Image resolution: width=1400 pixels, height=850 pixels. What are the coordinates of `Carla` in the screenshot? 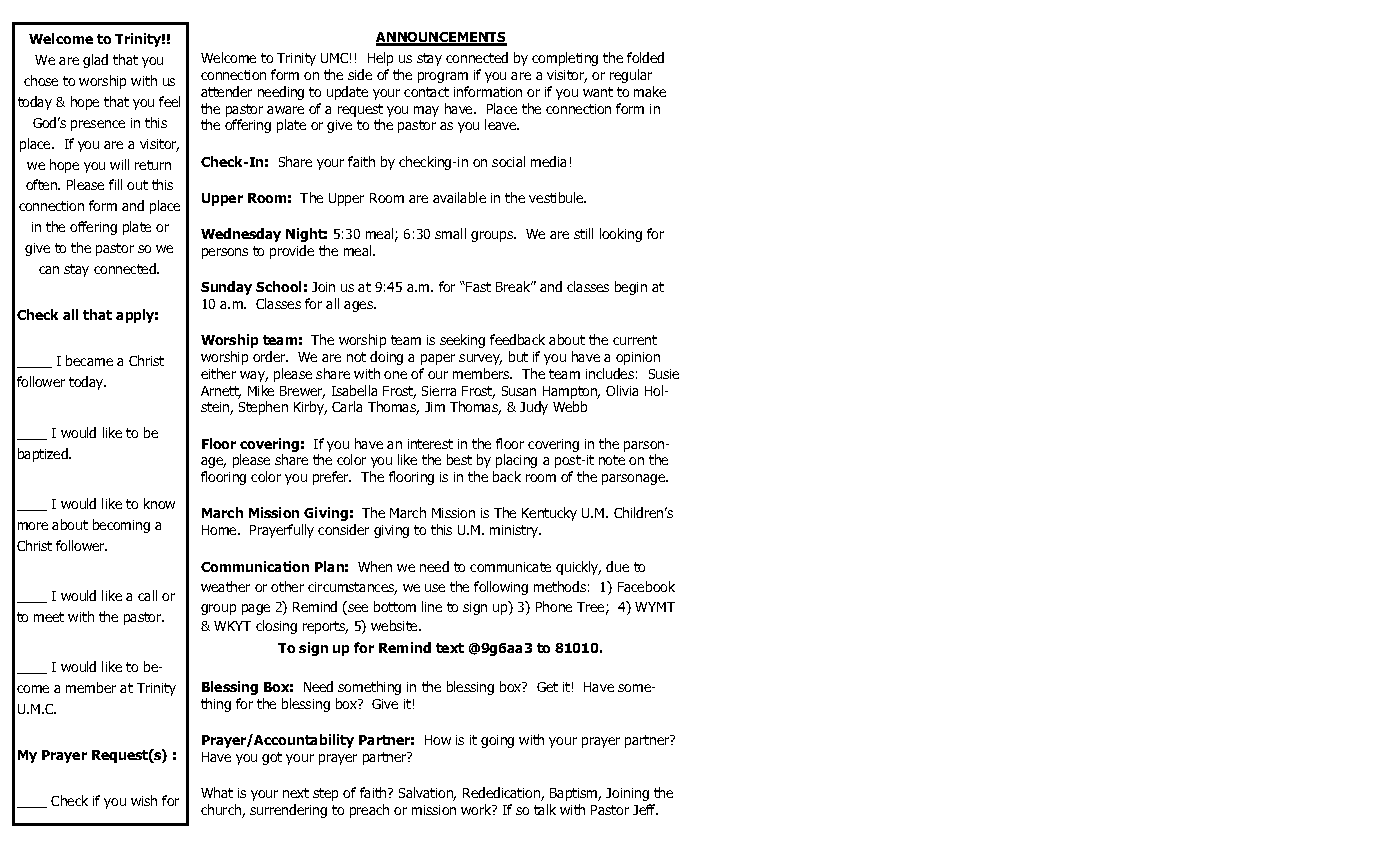 It's located at (347, 406).
